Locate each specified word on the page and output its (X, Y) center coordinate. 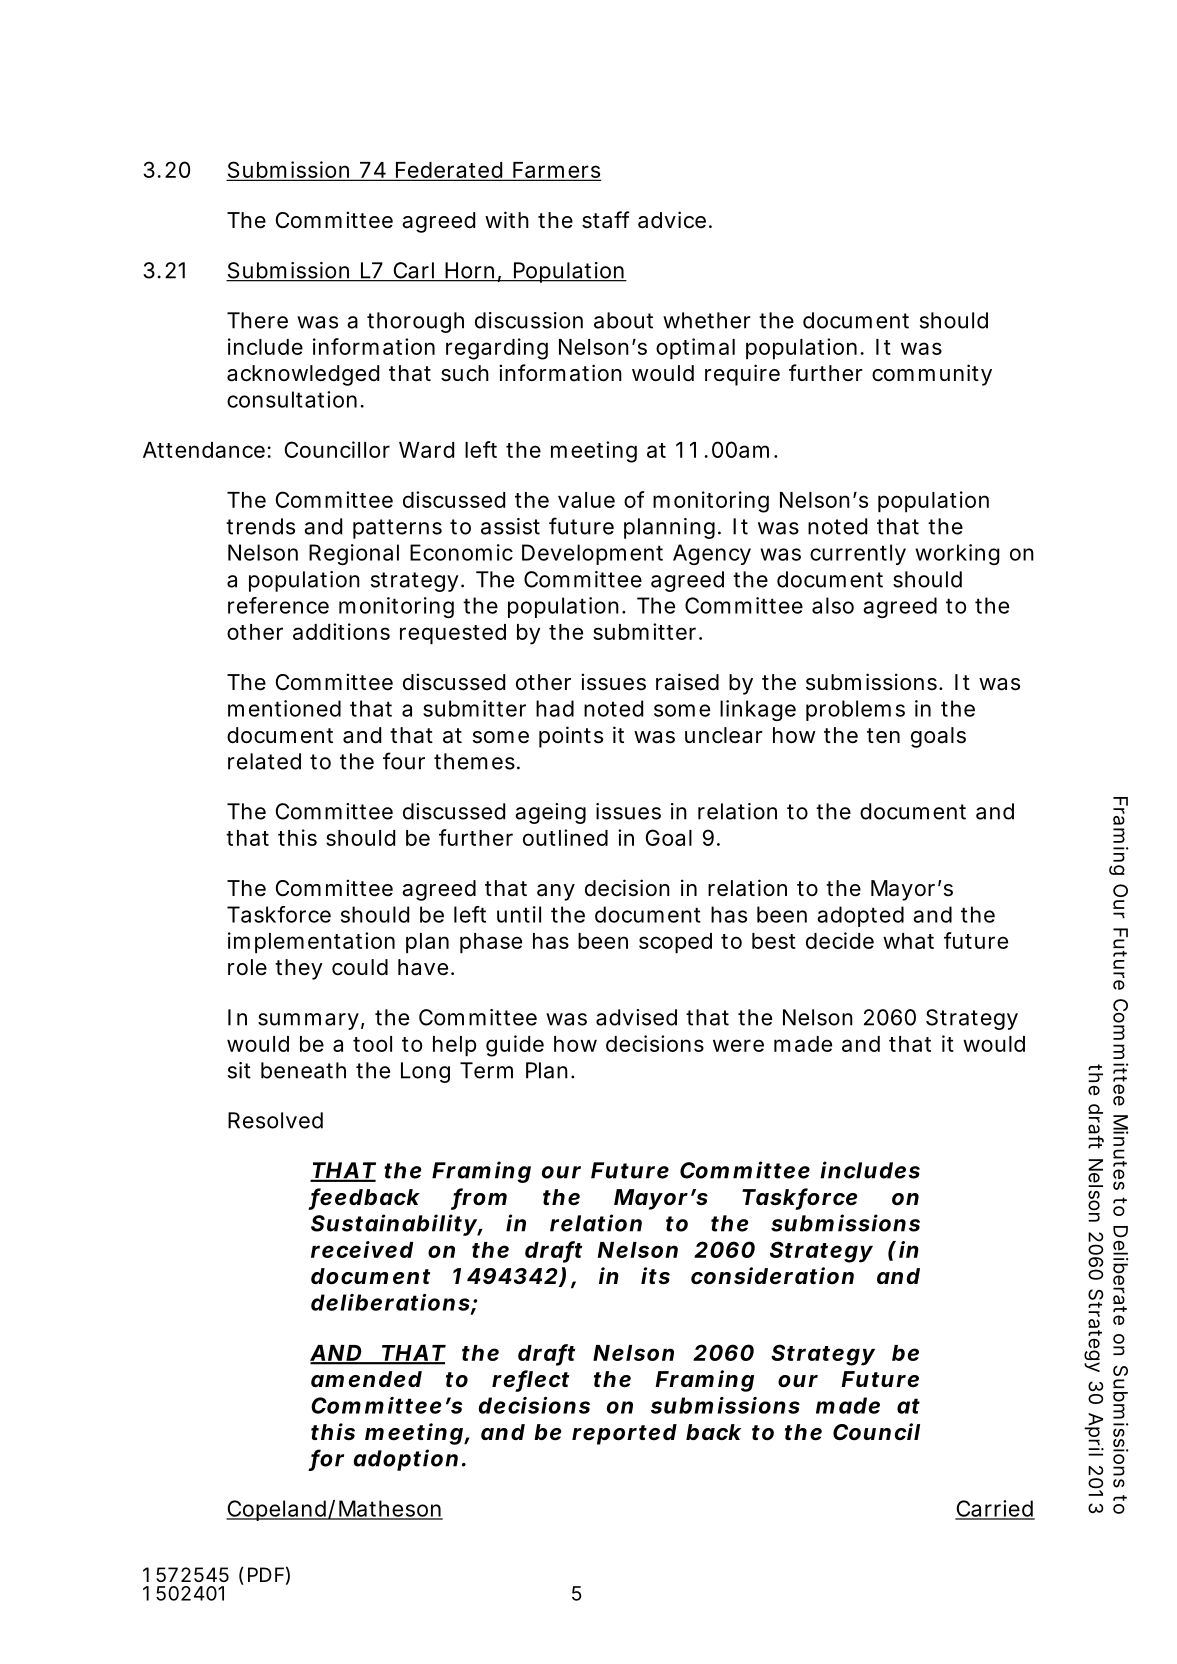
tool (372, 1044)
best (774, 941)
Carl (413, 271)
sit (239, 1070)
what (908, 941)
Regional (354, 554)
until (519, 914)
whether (707, 320)
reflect (530, 1380)
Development (592, 554)
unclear (724, 735)
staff (606, 220)
